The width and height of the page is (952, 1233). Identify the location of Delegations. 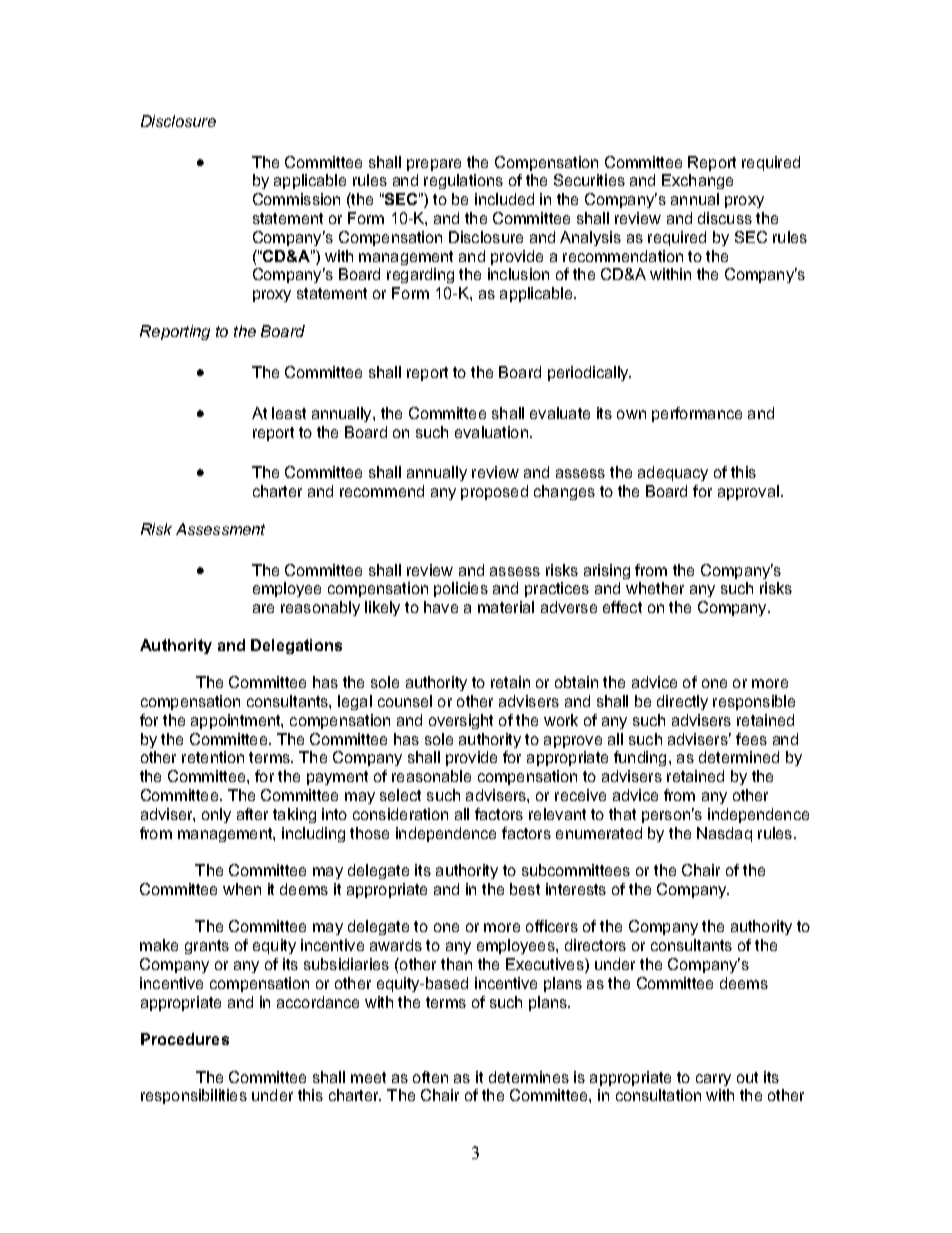
(296, 646).
